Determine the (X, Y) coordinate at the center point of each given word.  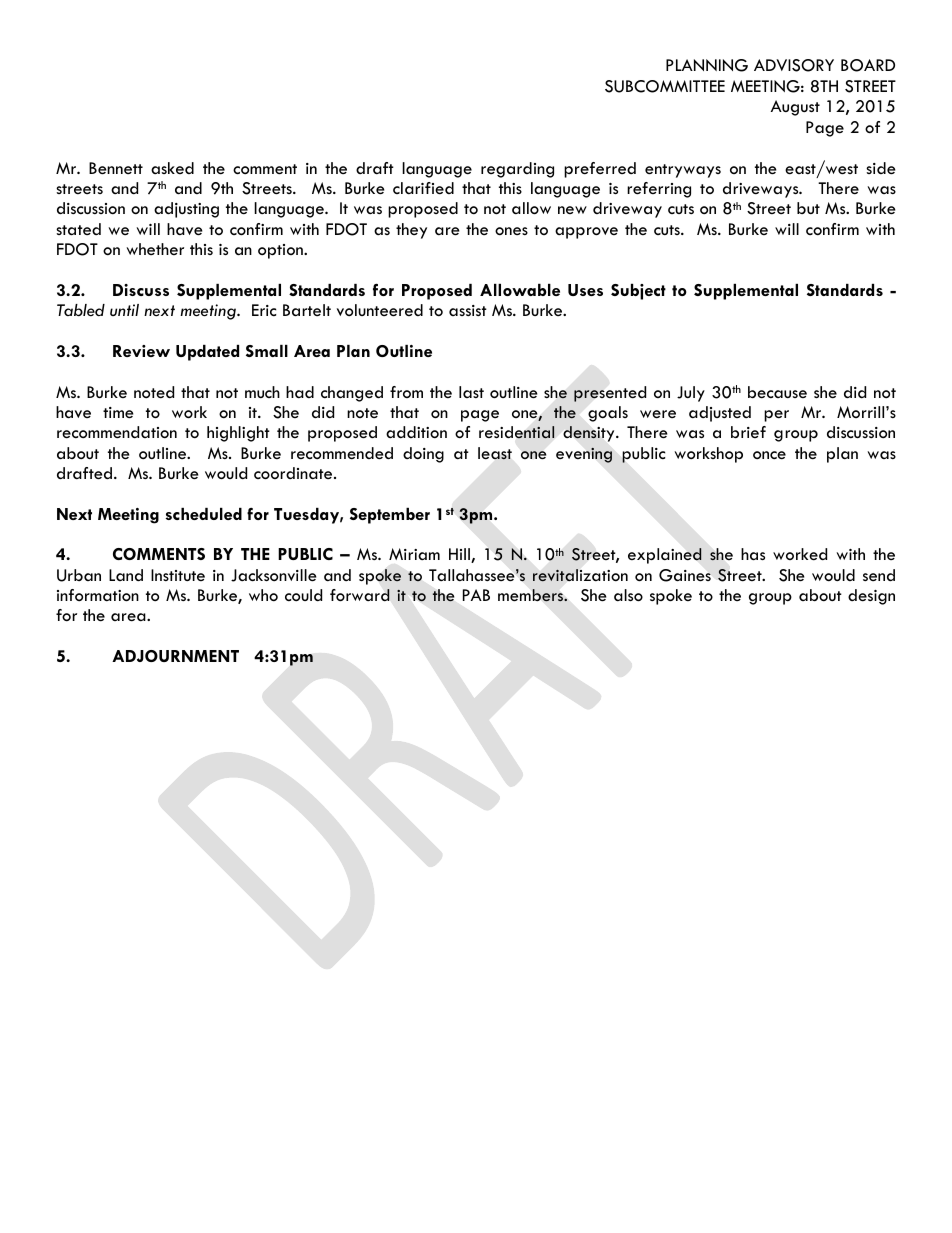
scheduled (204, 514)
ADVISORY (794, 65)
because (777, 392)
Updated (207, 353)
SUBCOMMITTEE (665, 86)
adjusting (186, 210)
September (390, 515)
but (808, 208)
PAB (476, 595)
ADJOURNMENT (175, 656)
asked (172, 168)
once (769, 455)
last (471, 392)
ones (511, 231)
